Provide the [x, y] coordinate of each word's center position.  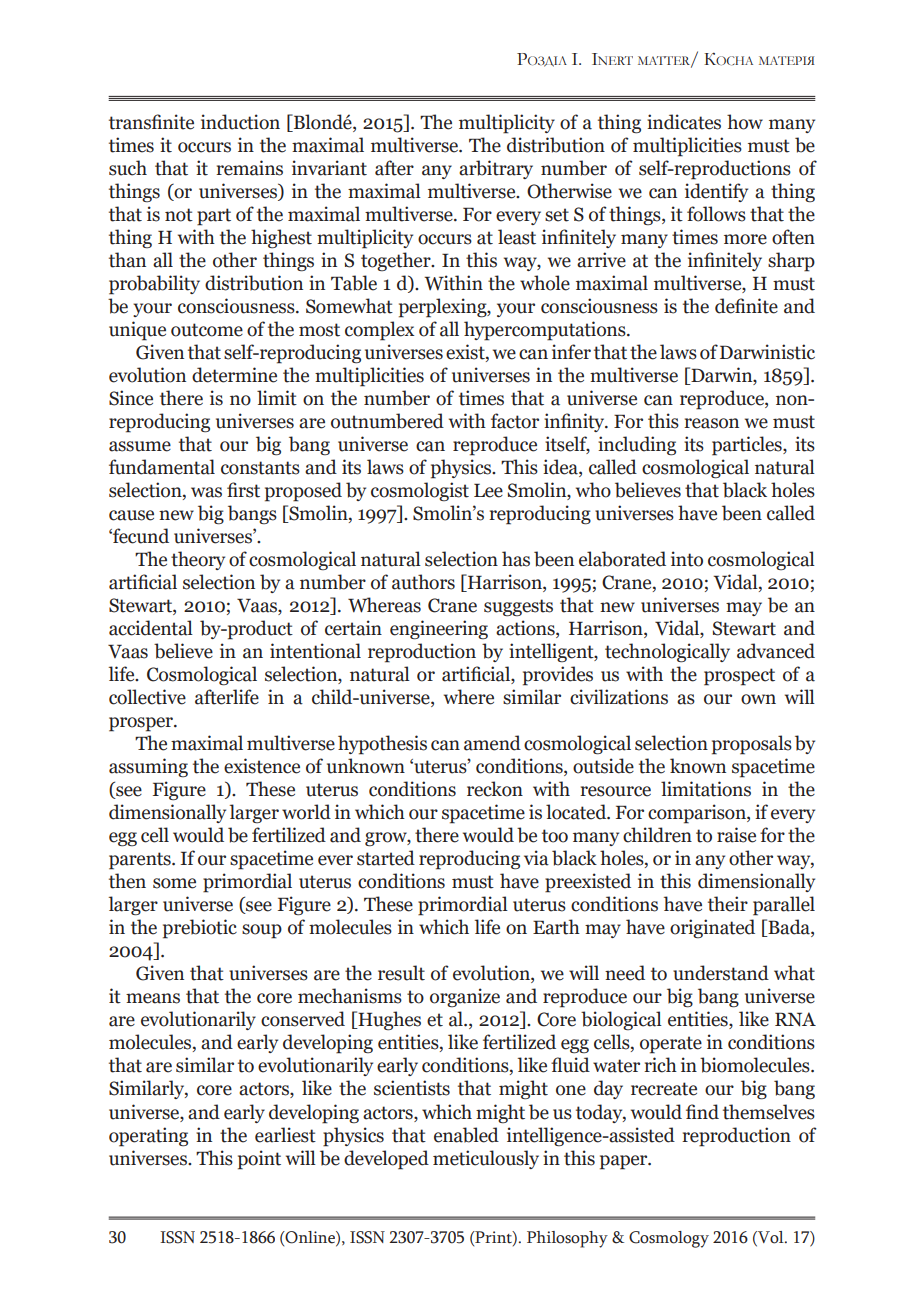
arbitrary [496, 169]
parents [141, 861]
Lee [488, 490]
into [687, 559]
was [206, 492]
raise [736, 835]
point [259, 1160]
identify [716, 192]
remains [249, 168]
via [536, 858]
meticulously [486, 1159]
